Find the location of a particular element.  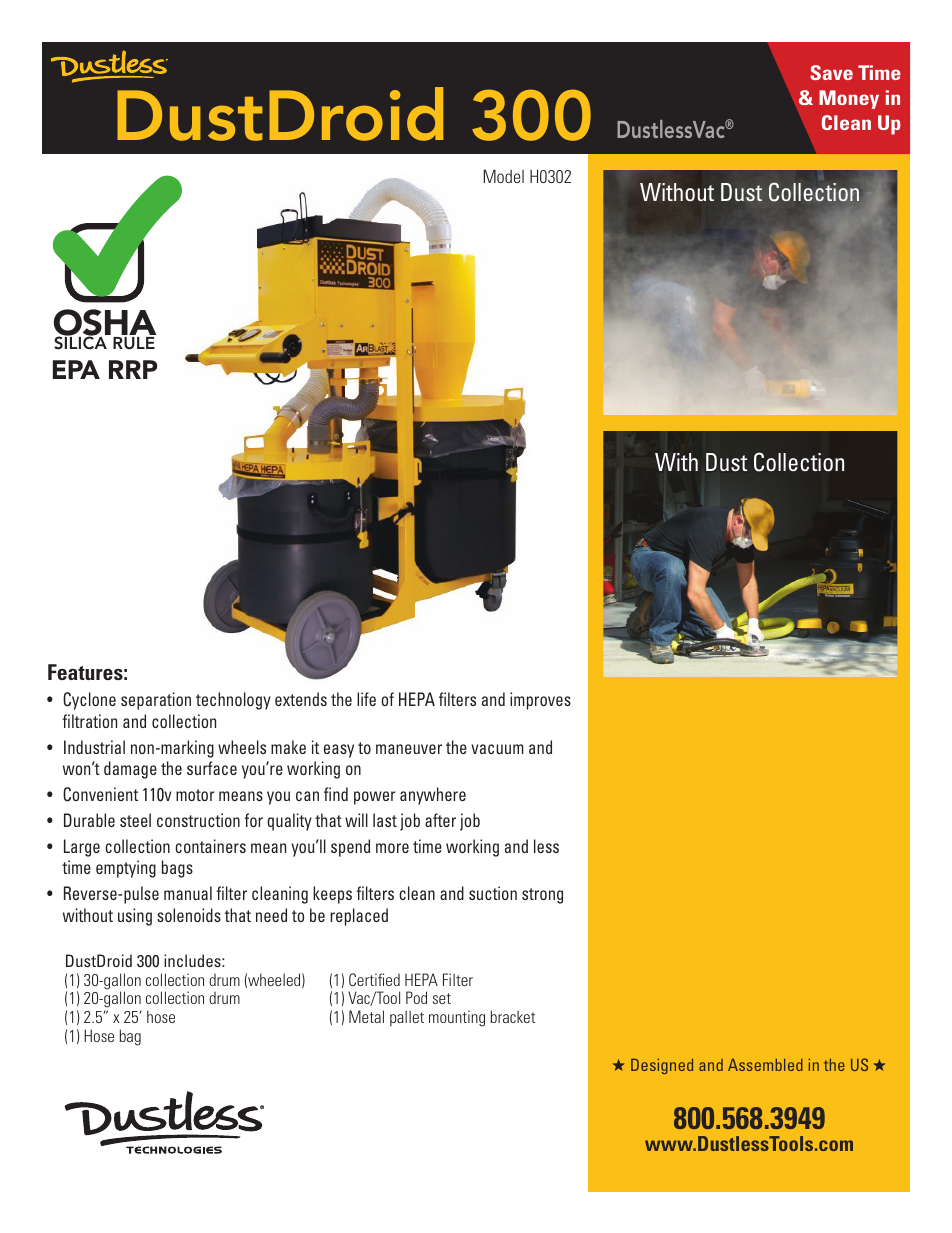

solenoids is located at coordinates (189, 915).
